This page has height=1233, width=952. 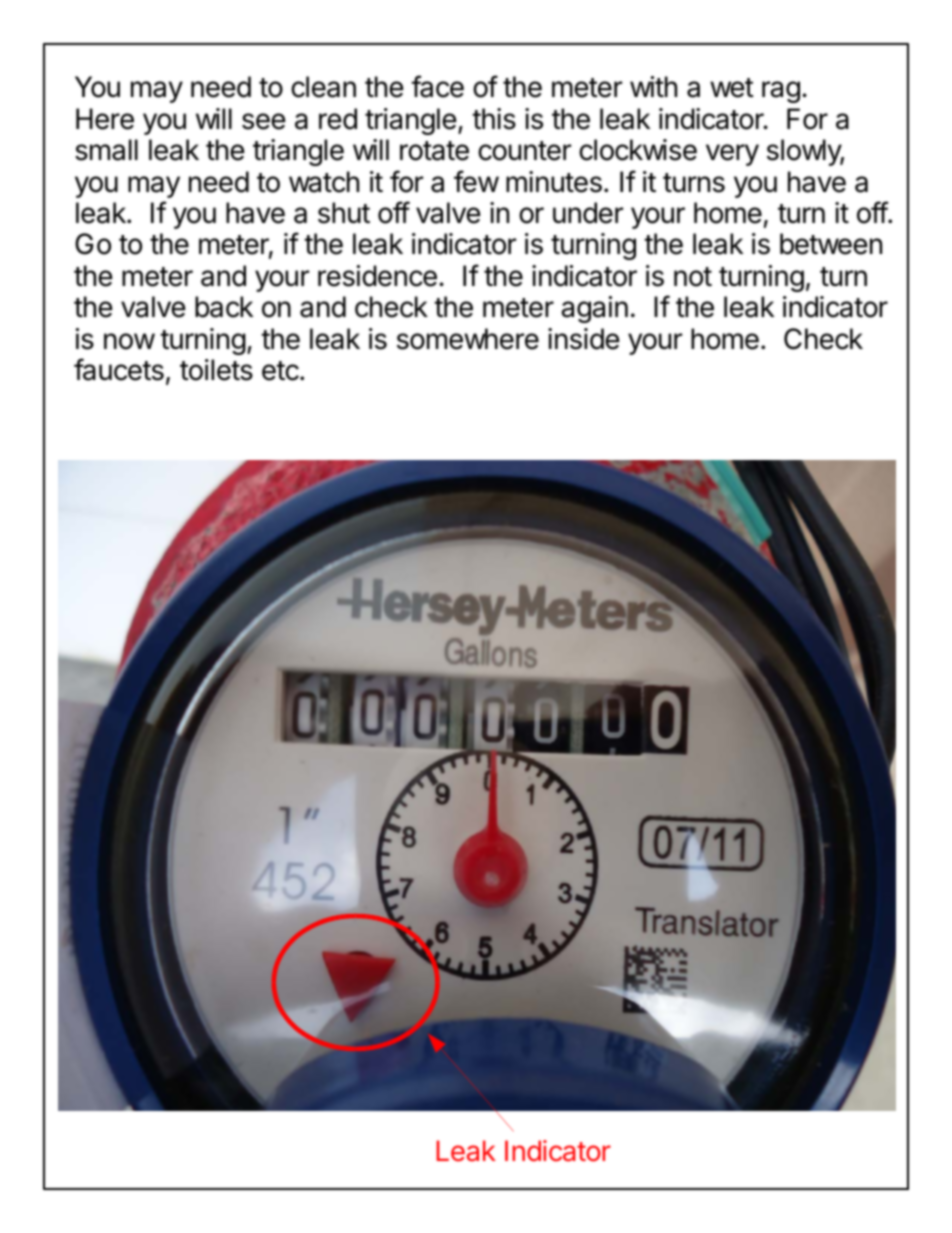 What do you see at coordinates (831, 244) in the page?
I see `between` at bounding box center [831, 244].
